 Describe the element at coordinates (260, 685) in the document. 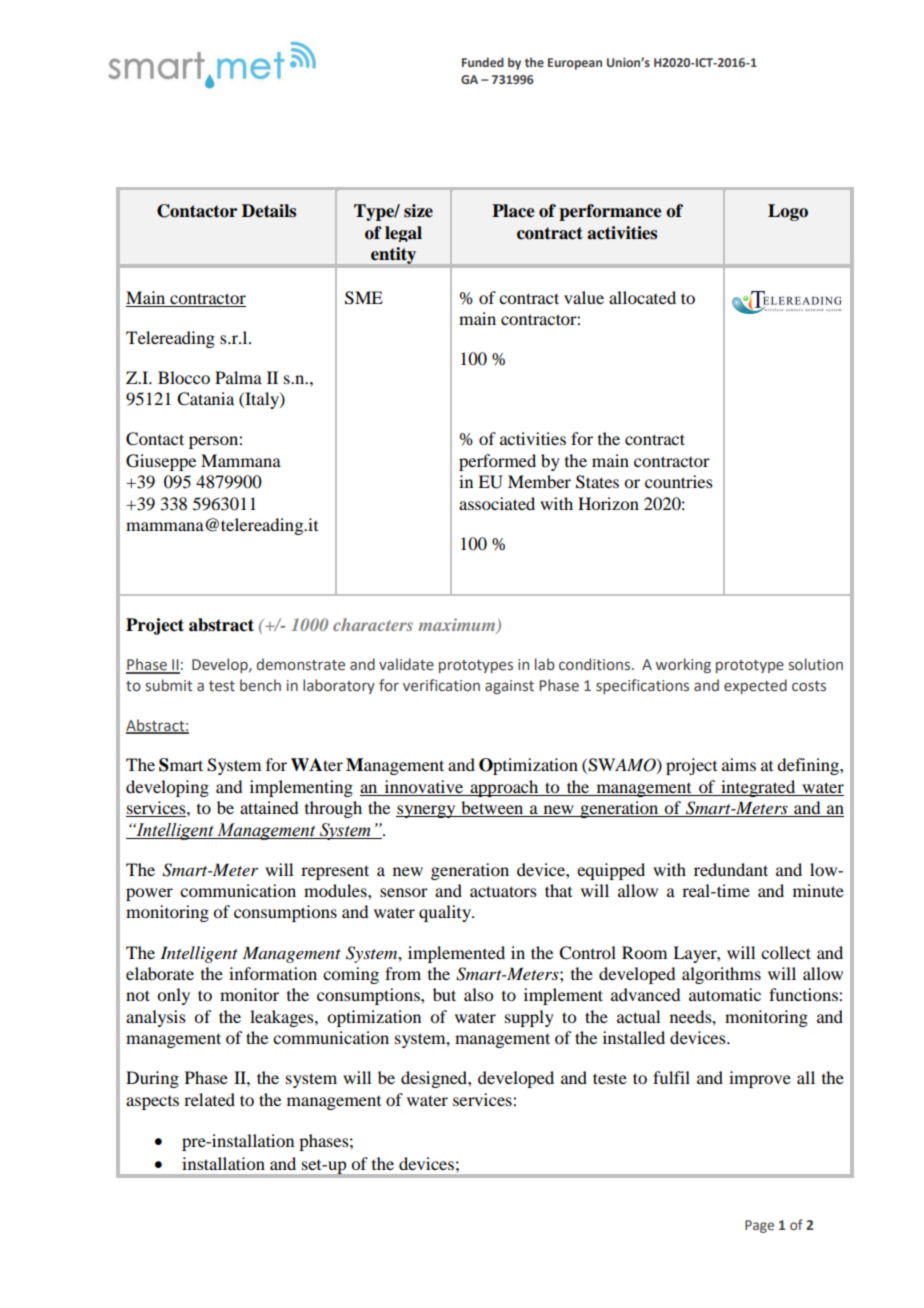

I see `bench` at that location.
